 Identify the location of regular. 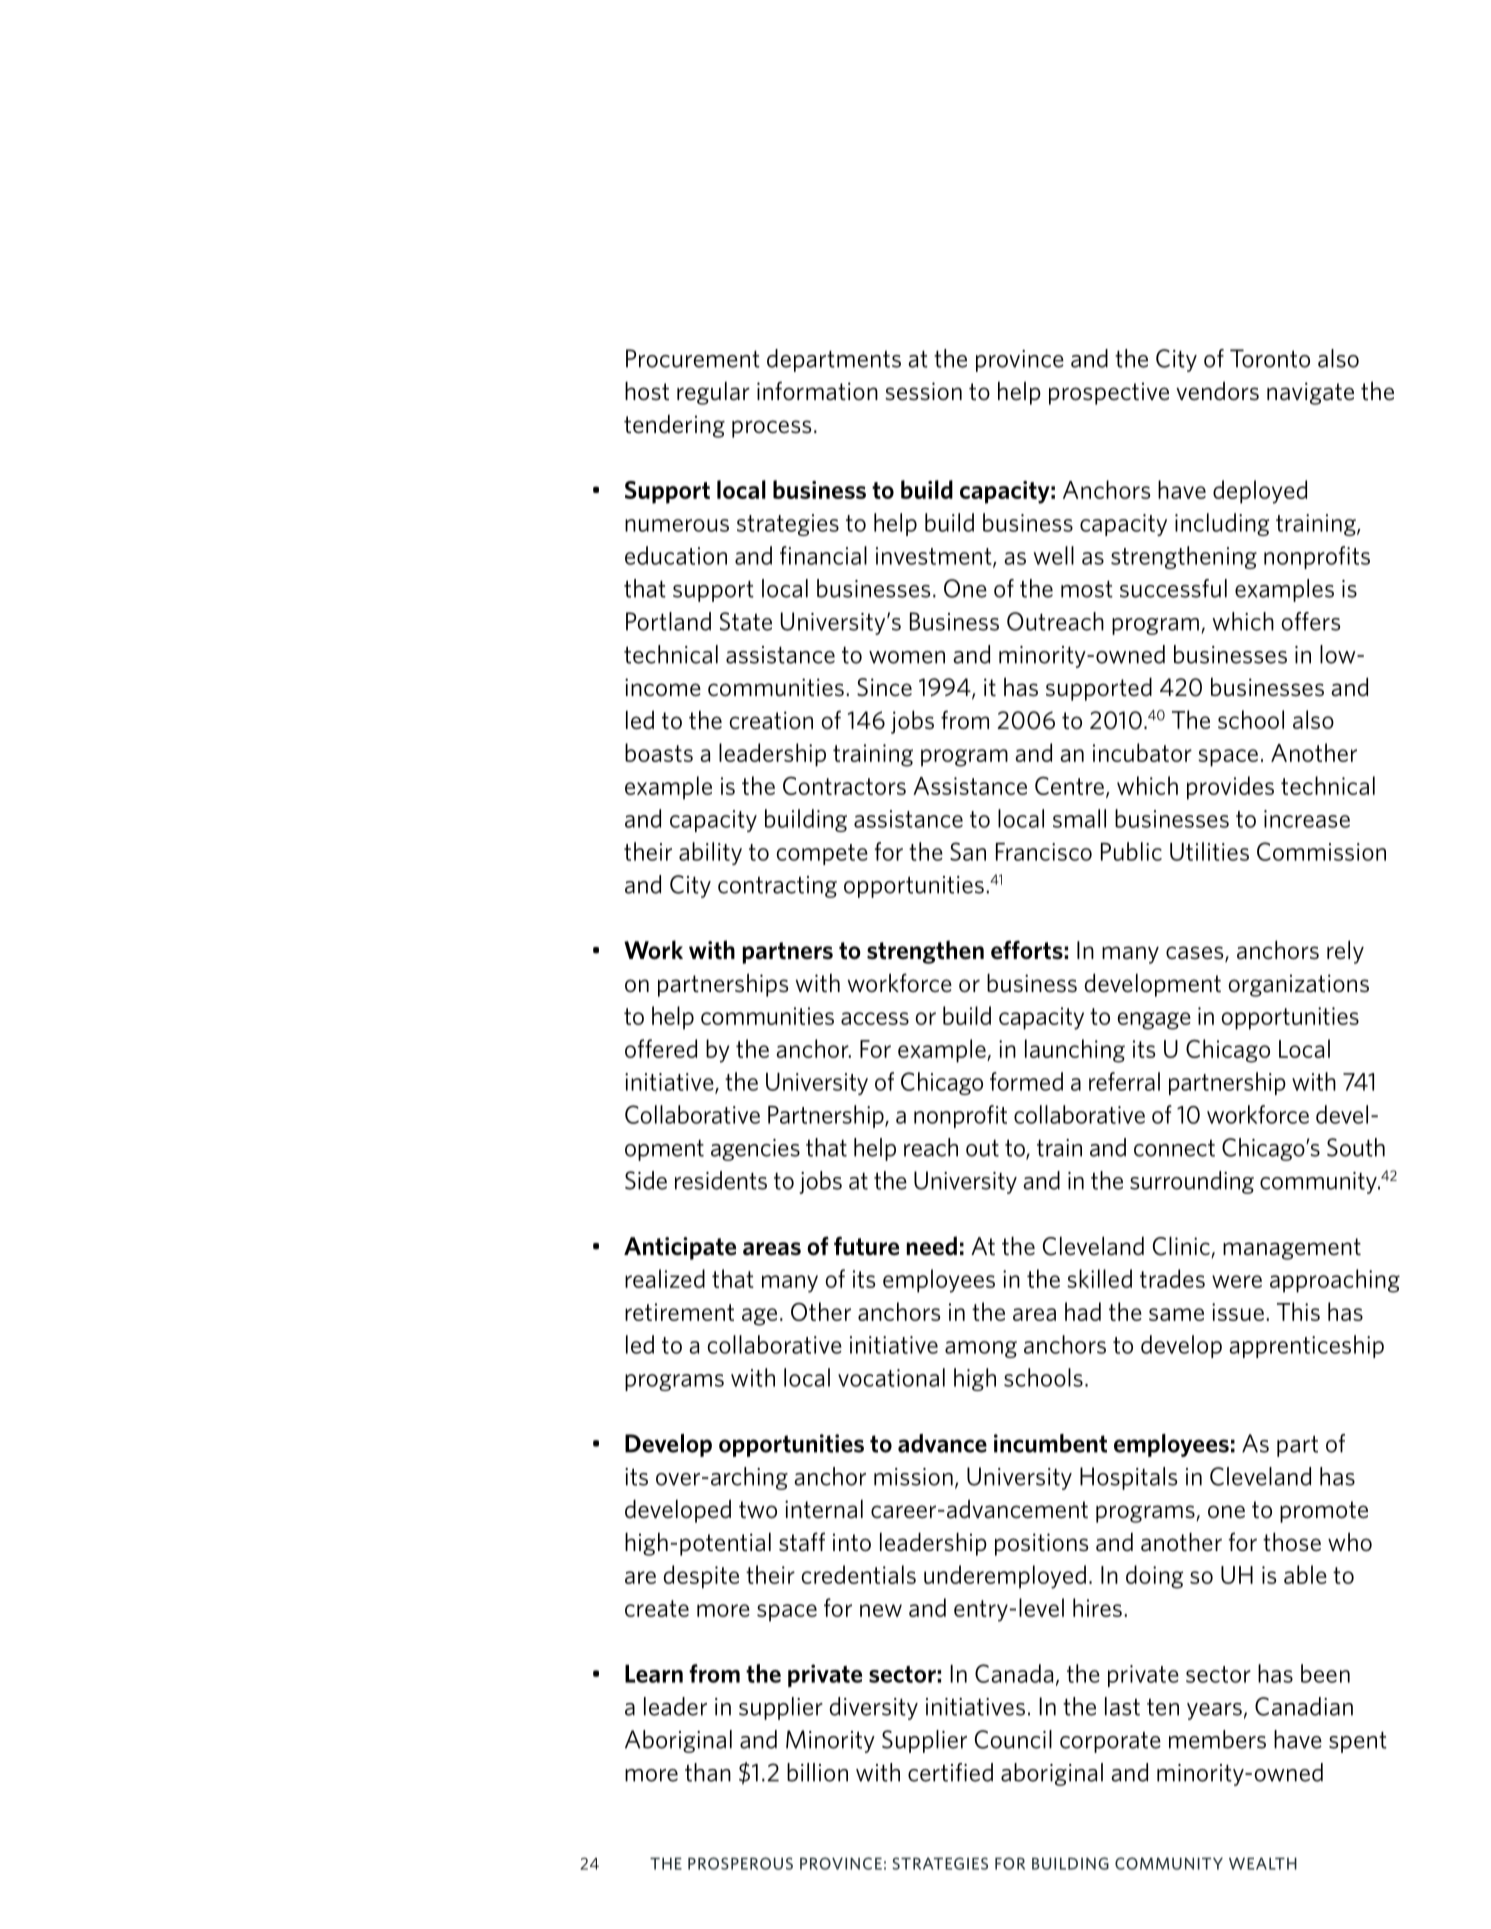
(713, 393).
